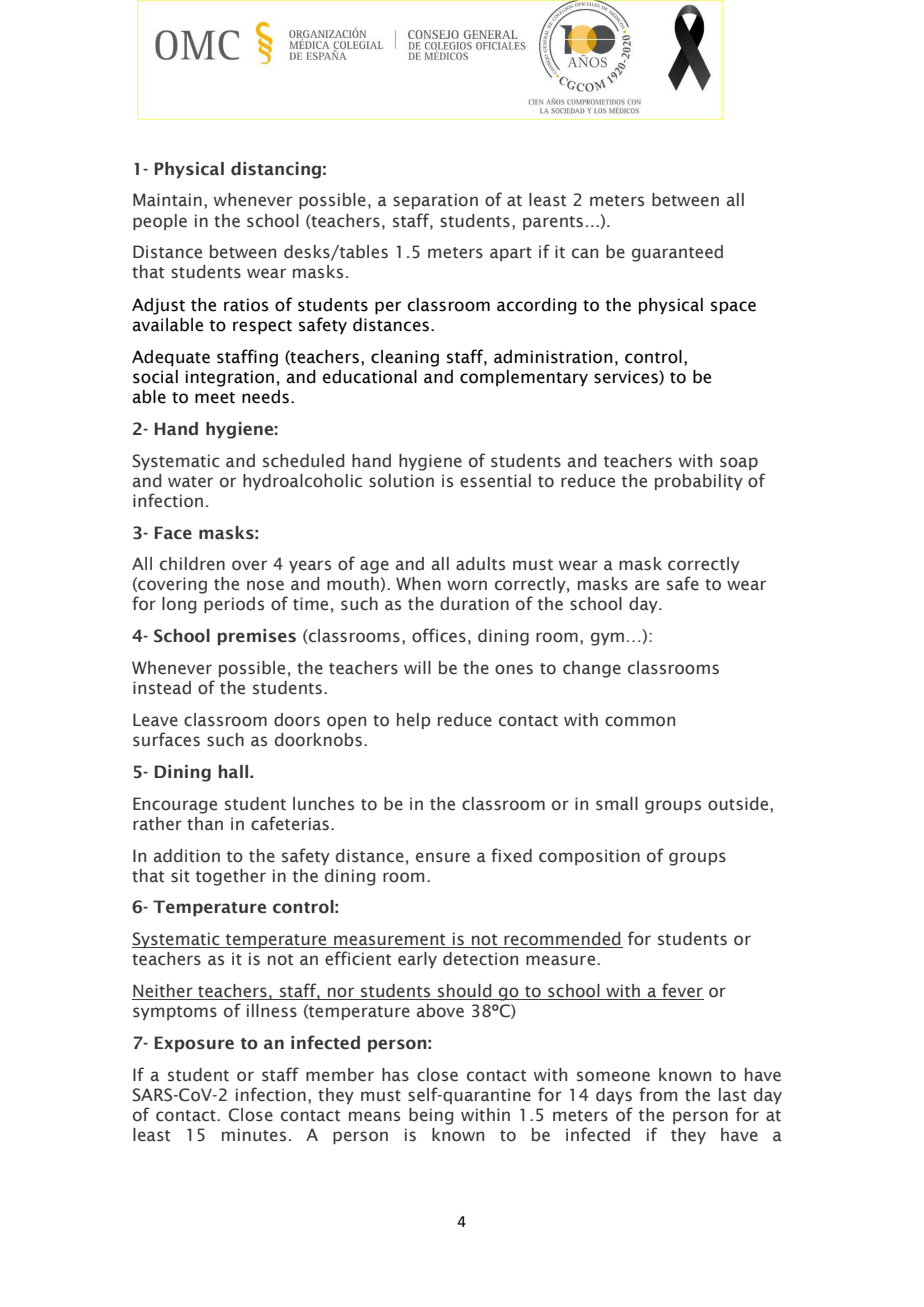 This image has height=1307, width=924. I want to click on offices, so click(439, 635).
